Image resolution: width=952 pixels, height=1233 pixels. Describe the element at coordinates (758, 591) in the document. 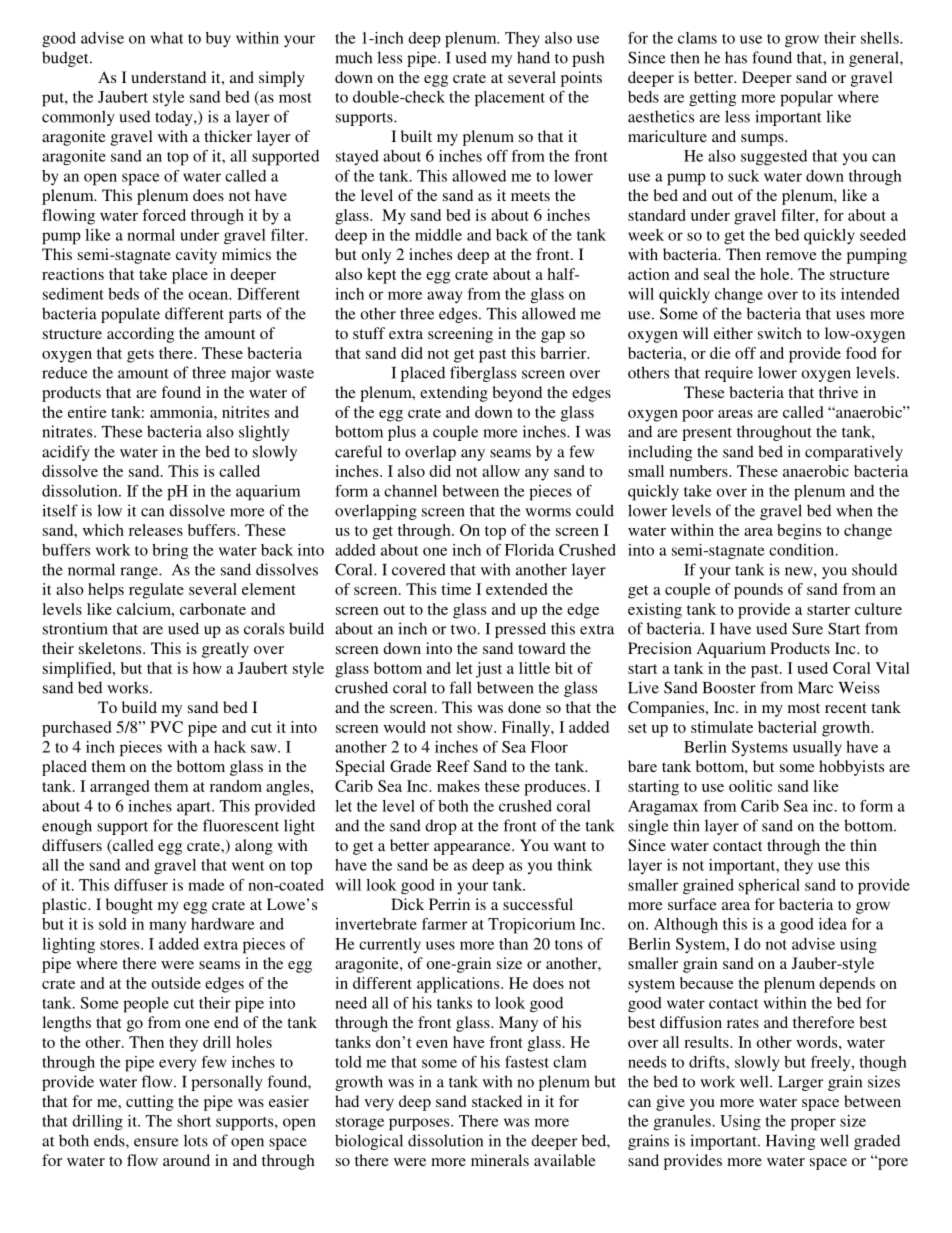

I see `pounds` at that location.
